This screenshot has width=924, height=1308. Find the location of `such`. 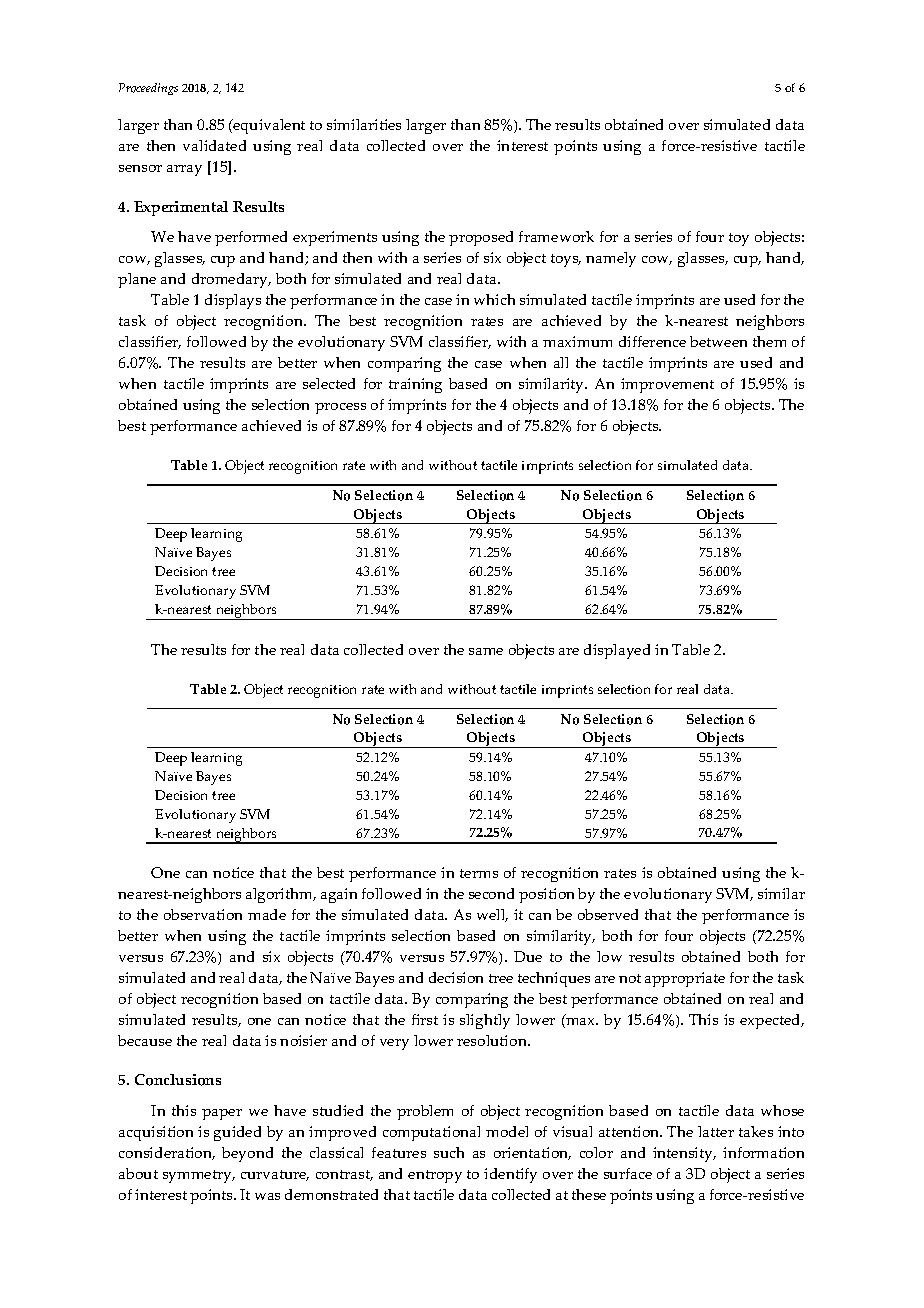

such is located at coordinates (449, 1152).
